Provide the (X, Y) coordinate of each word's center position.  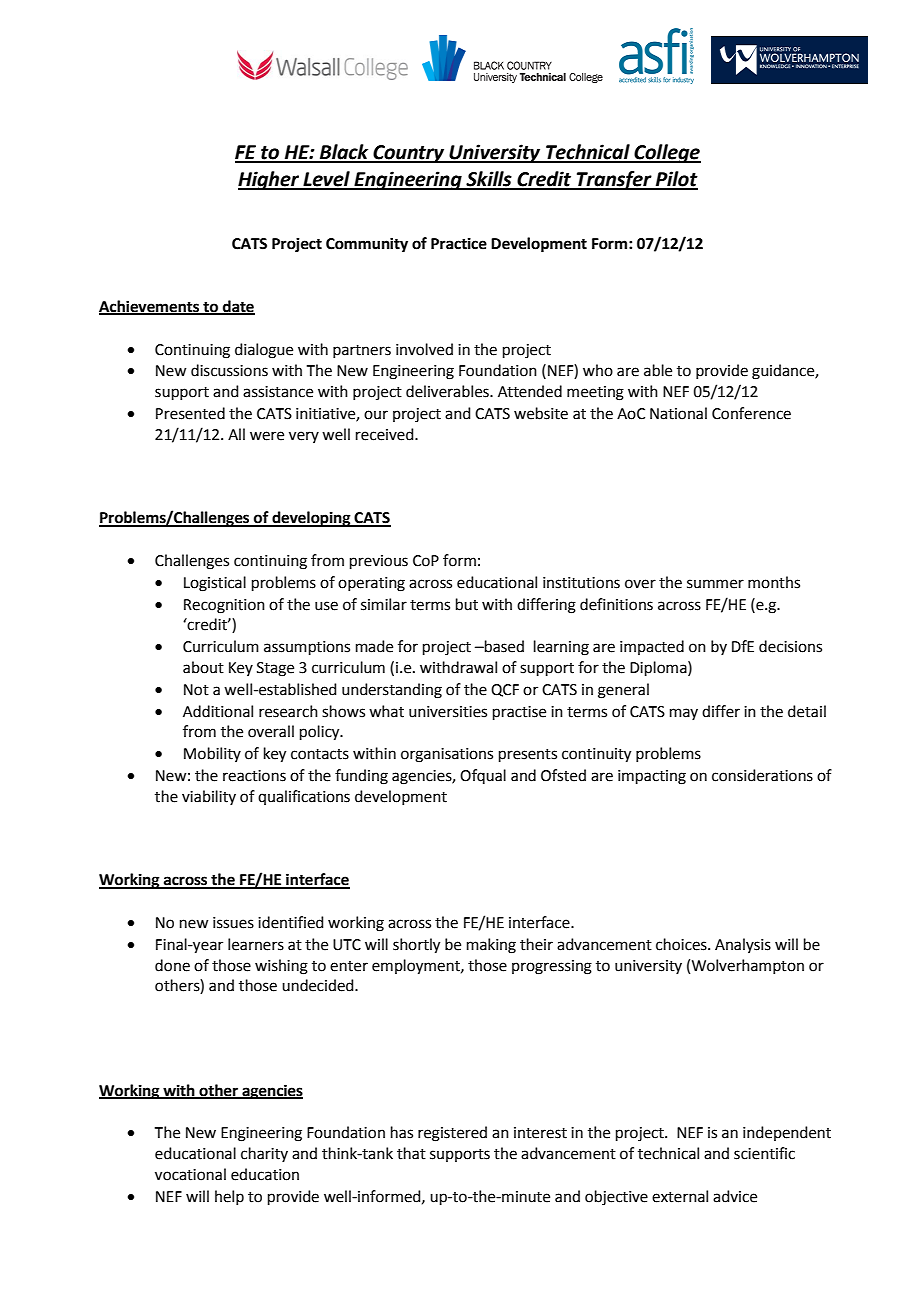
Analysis (743, 945)
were (267, 436)
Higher (270, 180)
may (684, 714)
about (203, 667)
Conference (751, 413)
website (541, 413)
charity (264, 1154)
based (503, 646)
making (491, 946)
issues (233, 923)
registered (452, 1134)
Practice (459, 243)
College (667, 153)
